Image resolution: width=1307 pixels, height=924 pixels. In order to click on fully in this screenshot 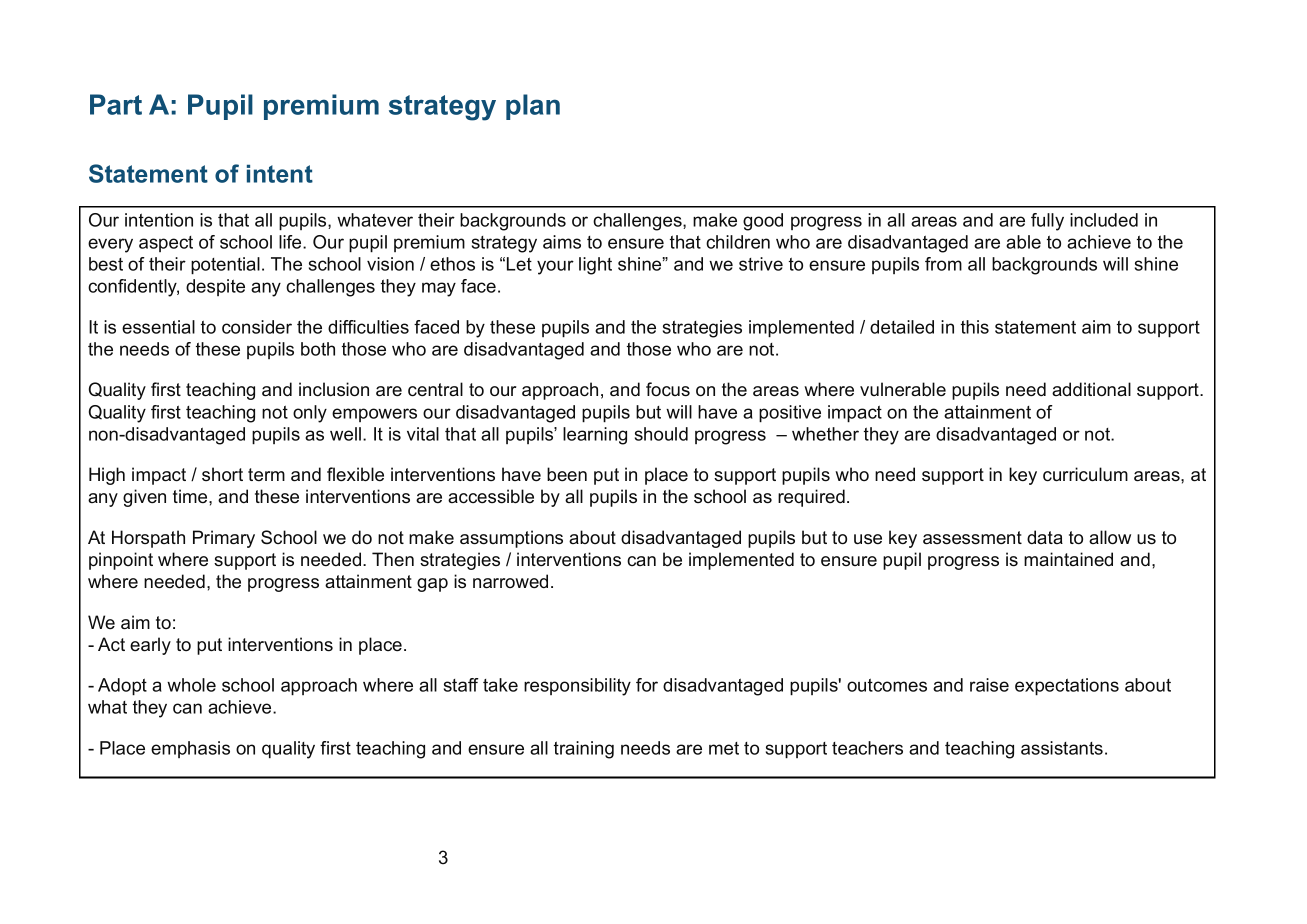, I will do `click(1047, 222)`.
